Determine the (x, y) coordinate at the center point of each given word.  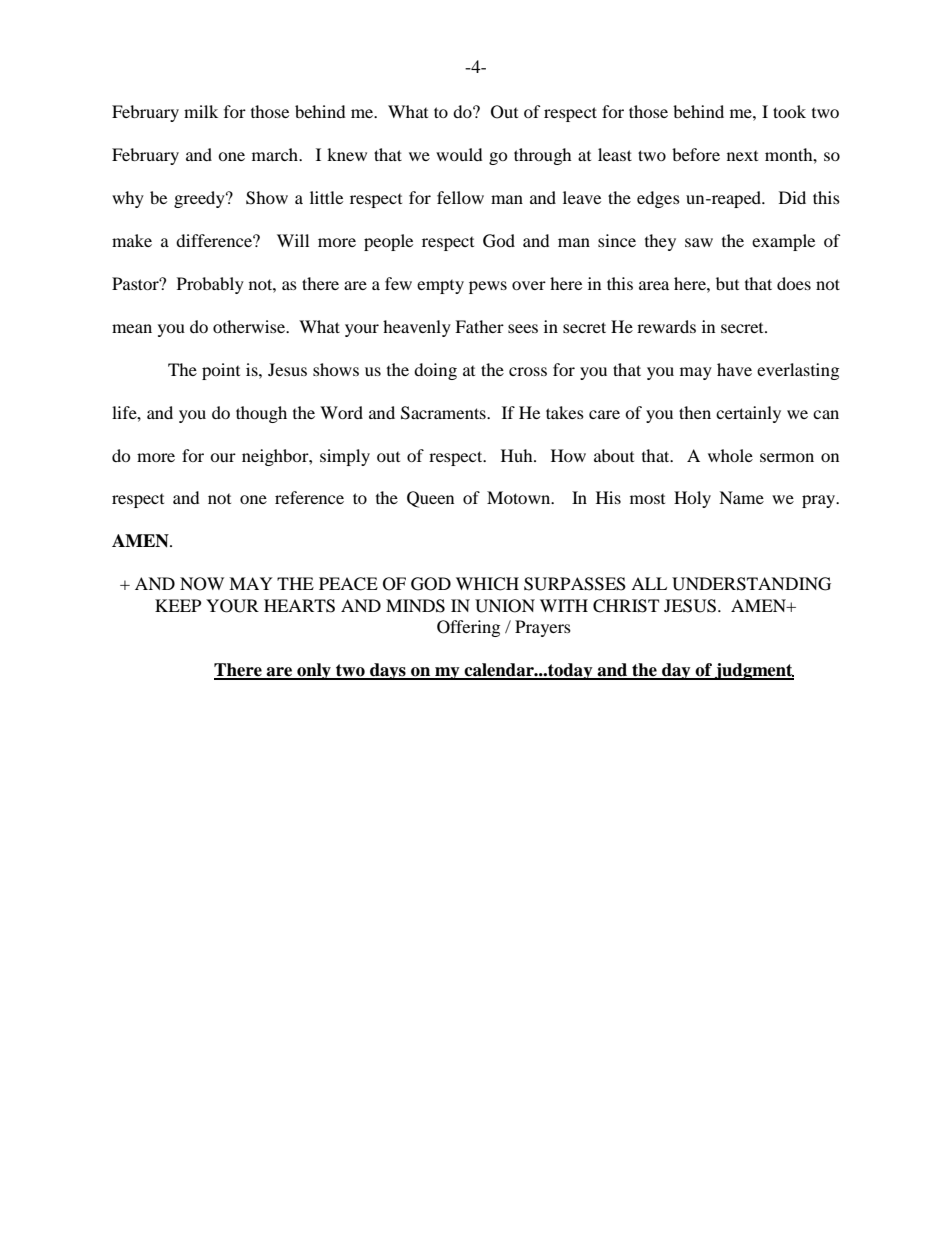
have (734, 369)
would (459, 154)
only (314, 671)
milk (201, 111)
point (221, 371)
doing (435, 371)
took (789, 111)
